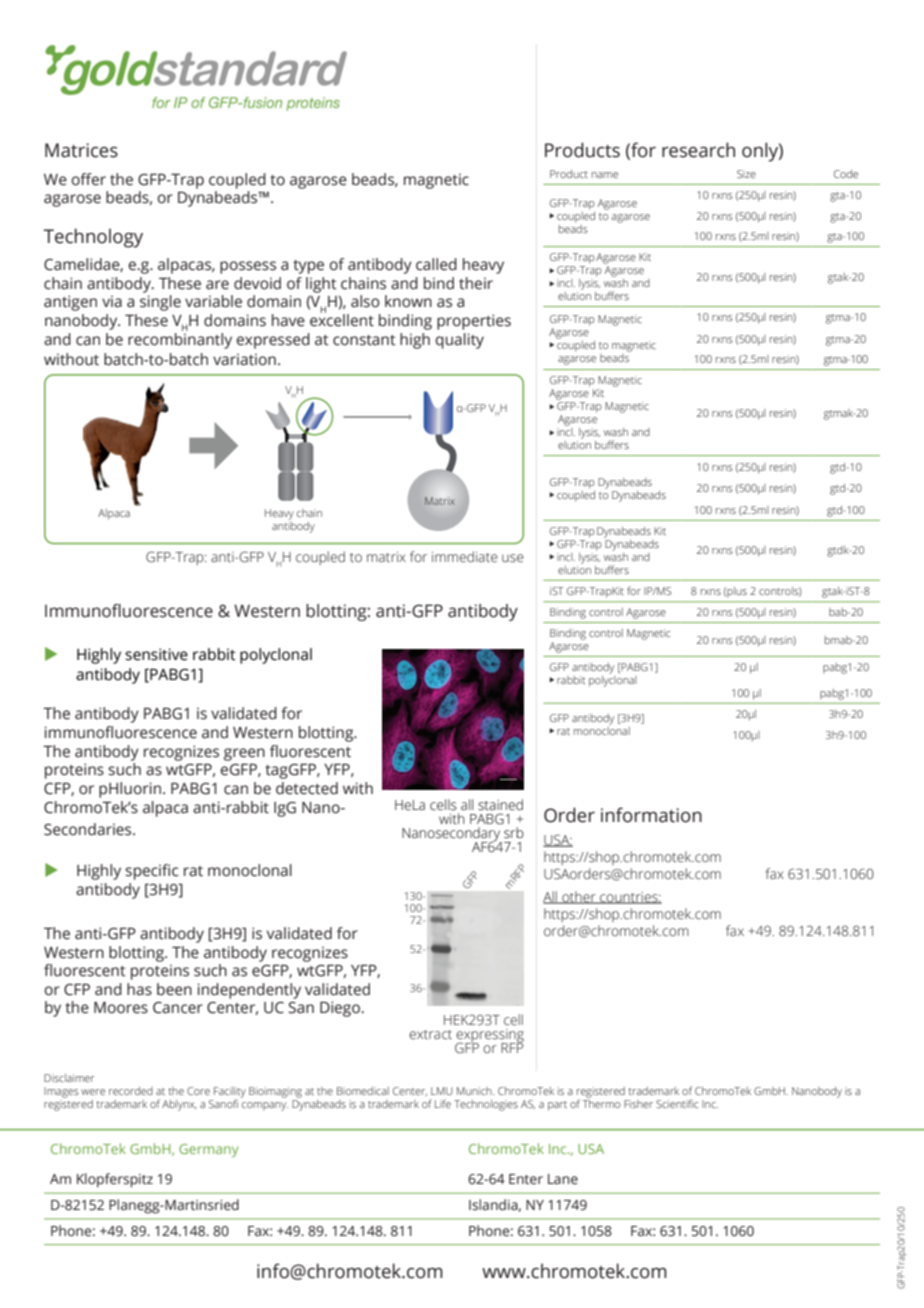 Image resolution: width=924 pixels, height=1308 pixels. Describe the element at coordinates (465, 557) in the screenshot. I see `immediate` at that location.
